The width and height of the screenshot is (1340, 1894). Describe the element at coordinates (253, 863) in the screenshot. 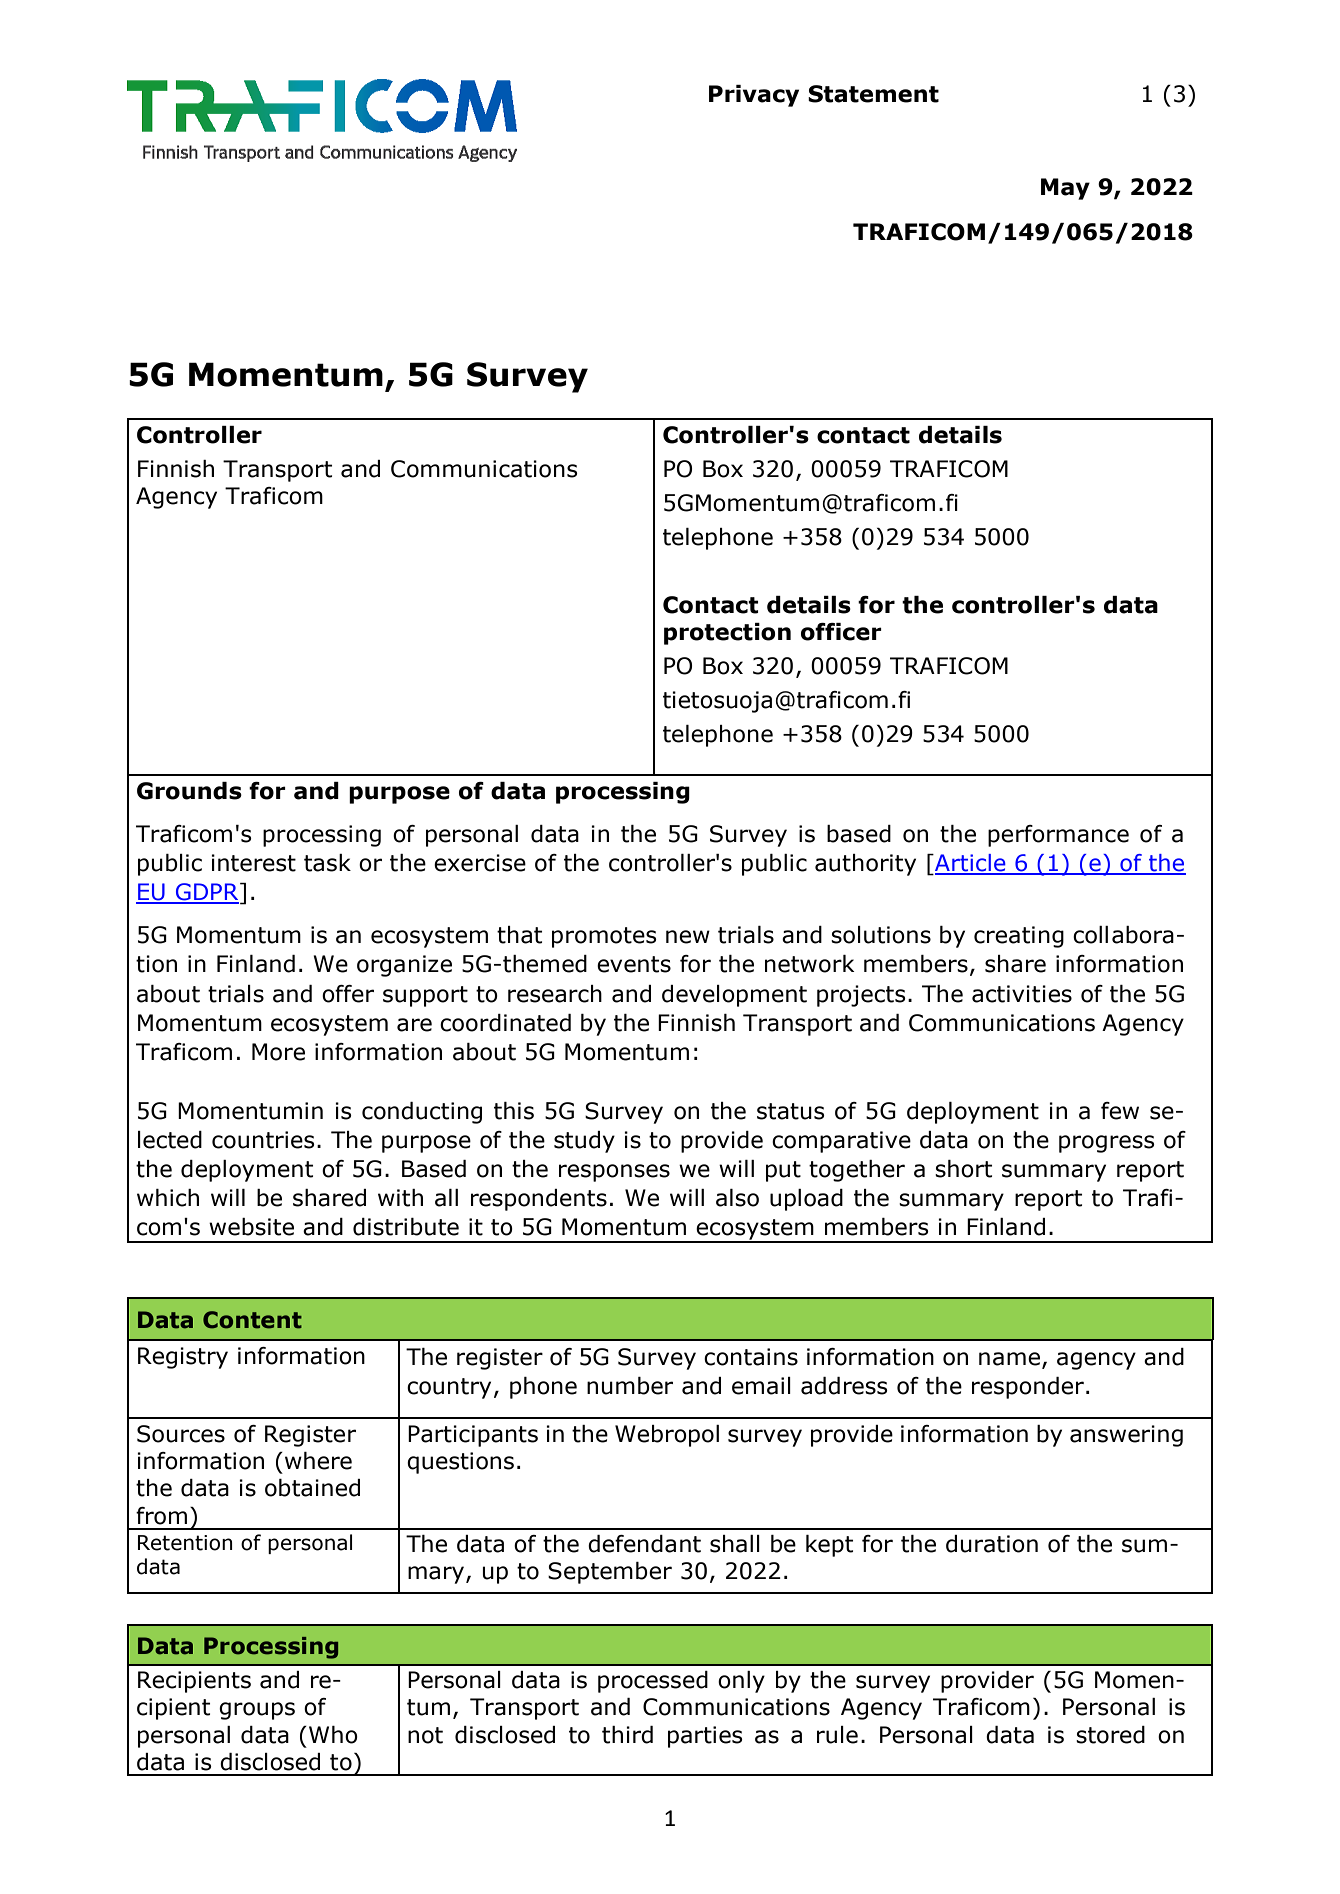

I see `interest` at that location.
